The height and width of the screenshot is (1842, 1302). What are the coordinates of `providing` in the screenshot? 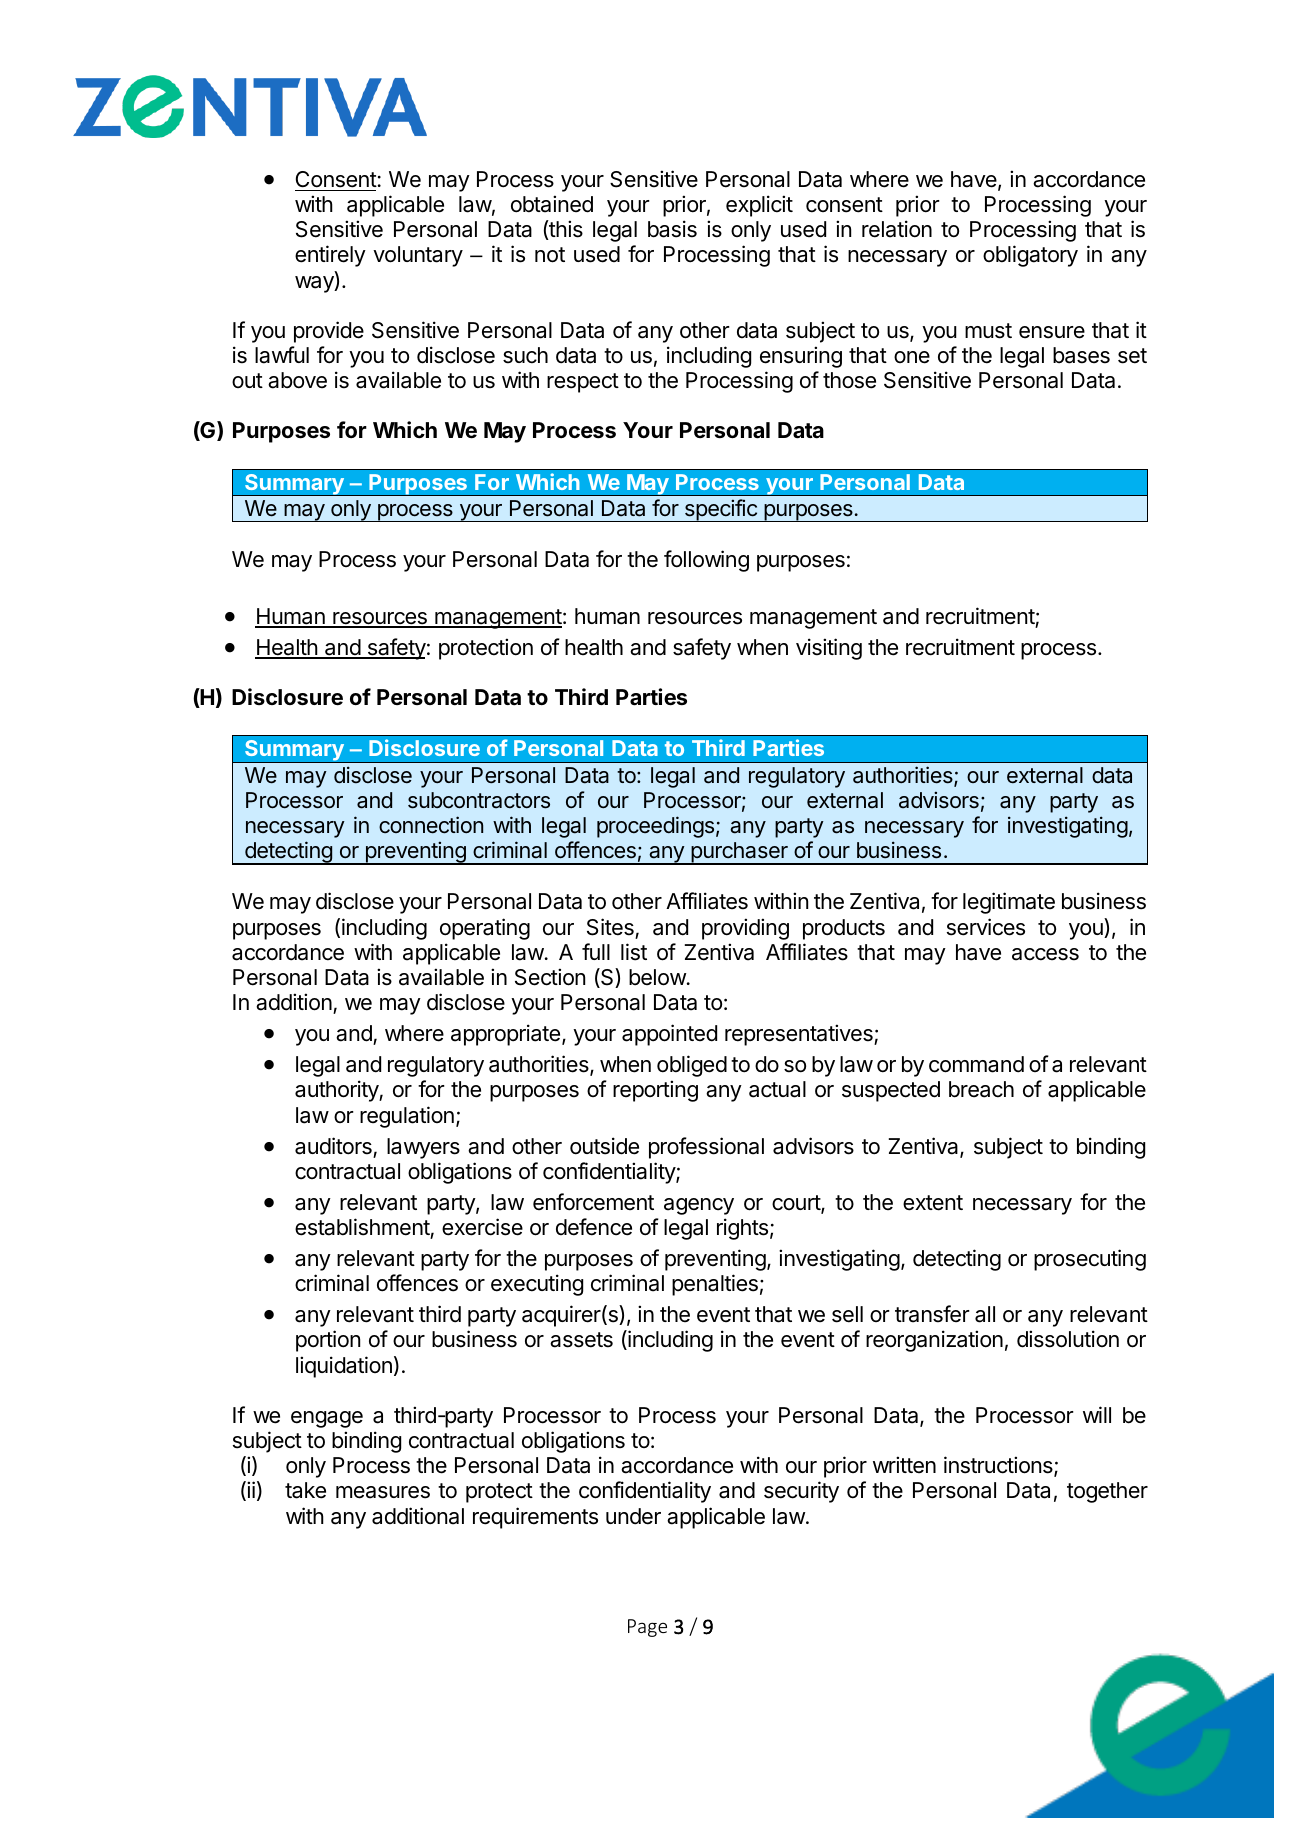 It's located at (745, 929).
